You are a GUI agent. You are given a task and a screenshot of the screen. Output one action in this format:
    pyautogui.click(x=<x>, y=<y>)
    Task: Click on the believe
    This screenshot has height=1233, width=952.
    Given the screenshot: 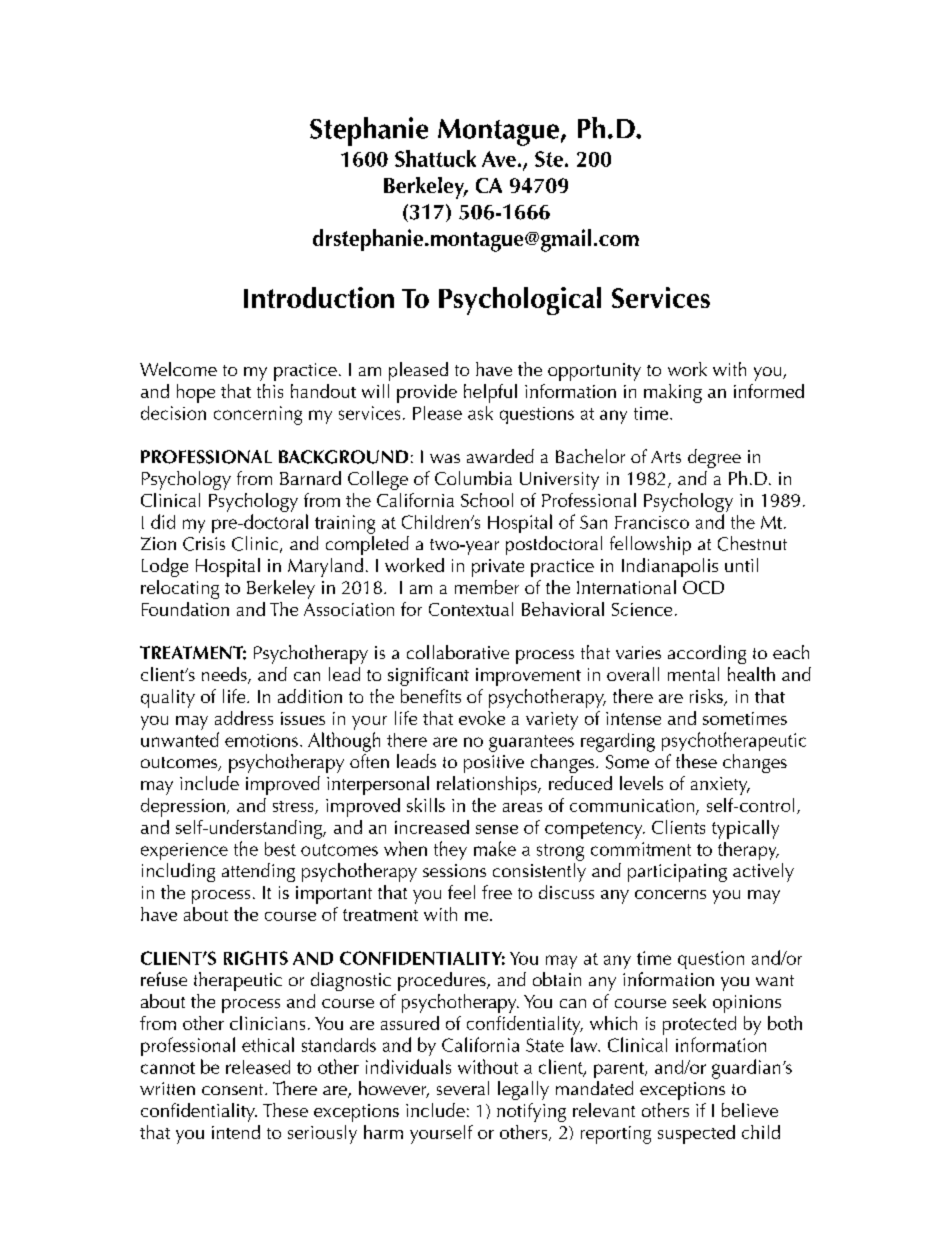 What is the action you would take?
    pyautogui.click(x=750, y=1110)
